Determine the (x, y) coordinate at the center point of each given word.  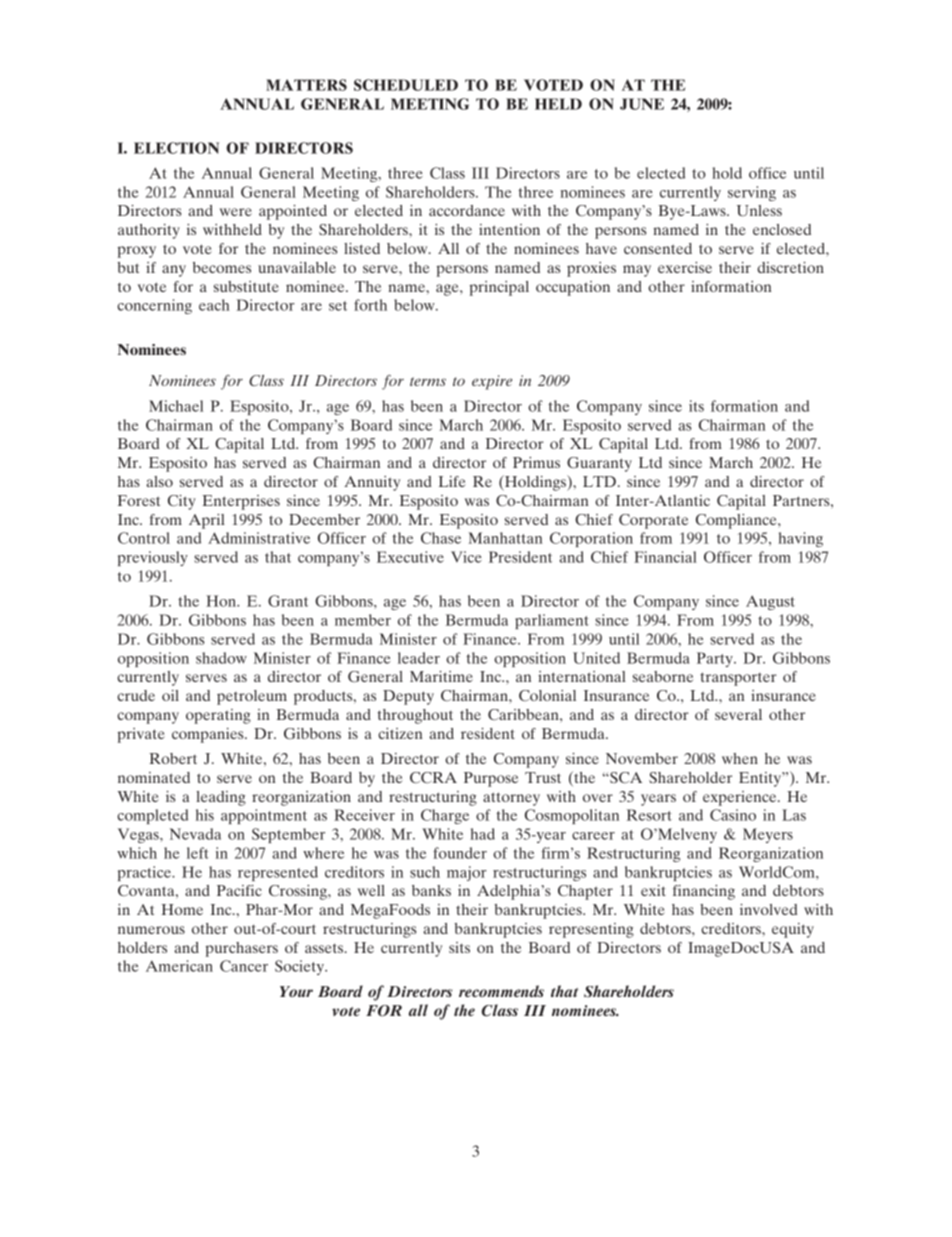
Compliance (737, 521)
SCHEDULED (406, 85)
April (207, 521)
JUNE (642, 104)
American (179, 966)
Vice (466, 557)
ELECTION (176, 148)
